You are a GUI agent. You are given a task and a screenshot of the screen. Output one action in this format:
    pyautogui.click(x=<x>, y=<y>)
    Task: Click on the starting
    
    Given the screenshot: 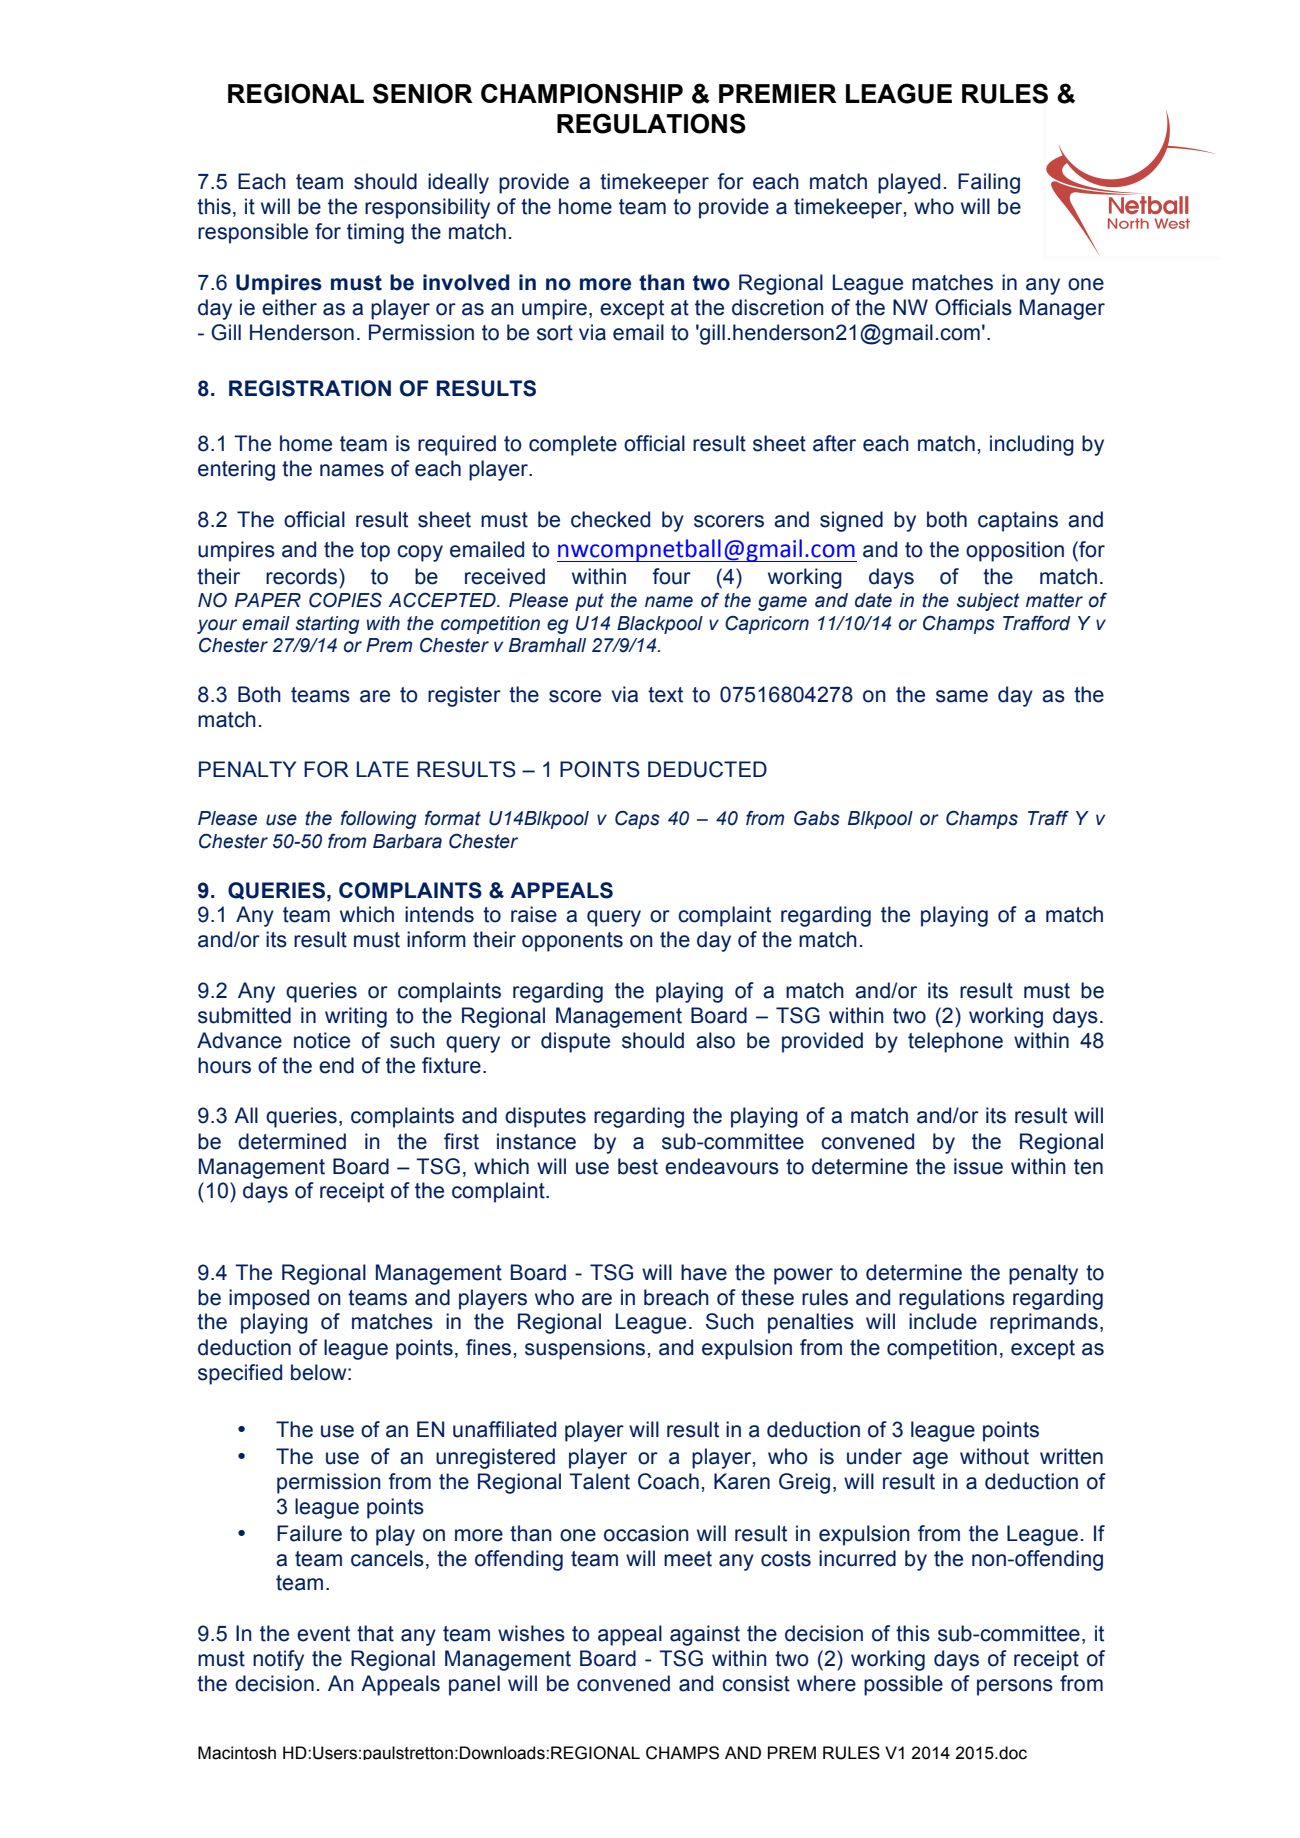 What is the action you would take?
    pyautogui.click(x=327, y=625)
